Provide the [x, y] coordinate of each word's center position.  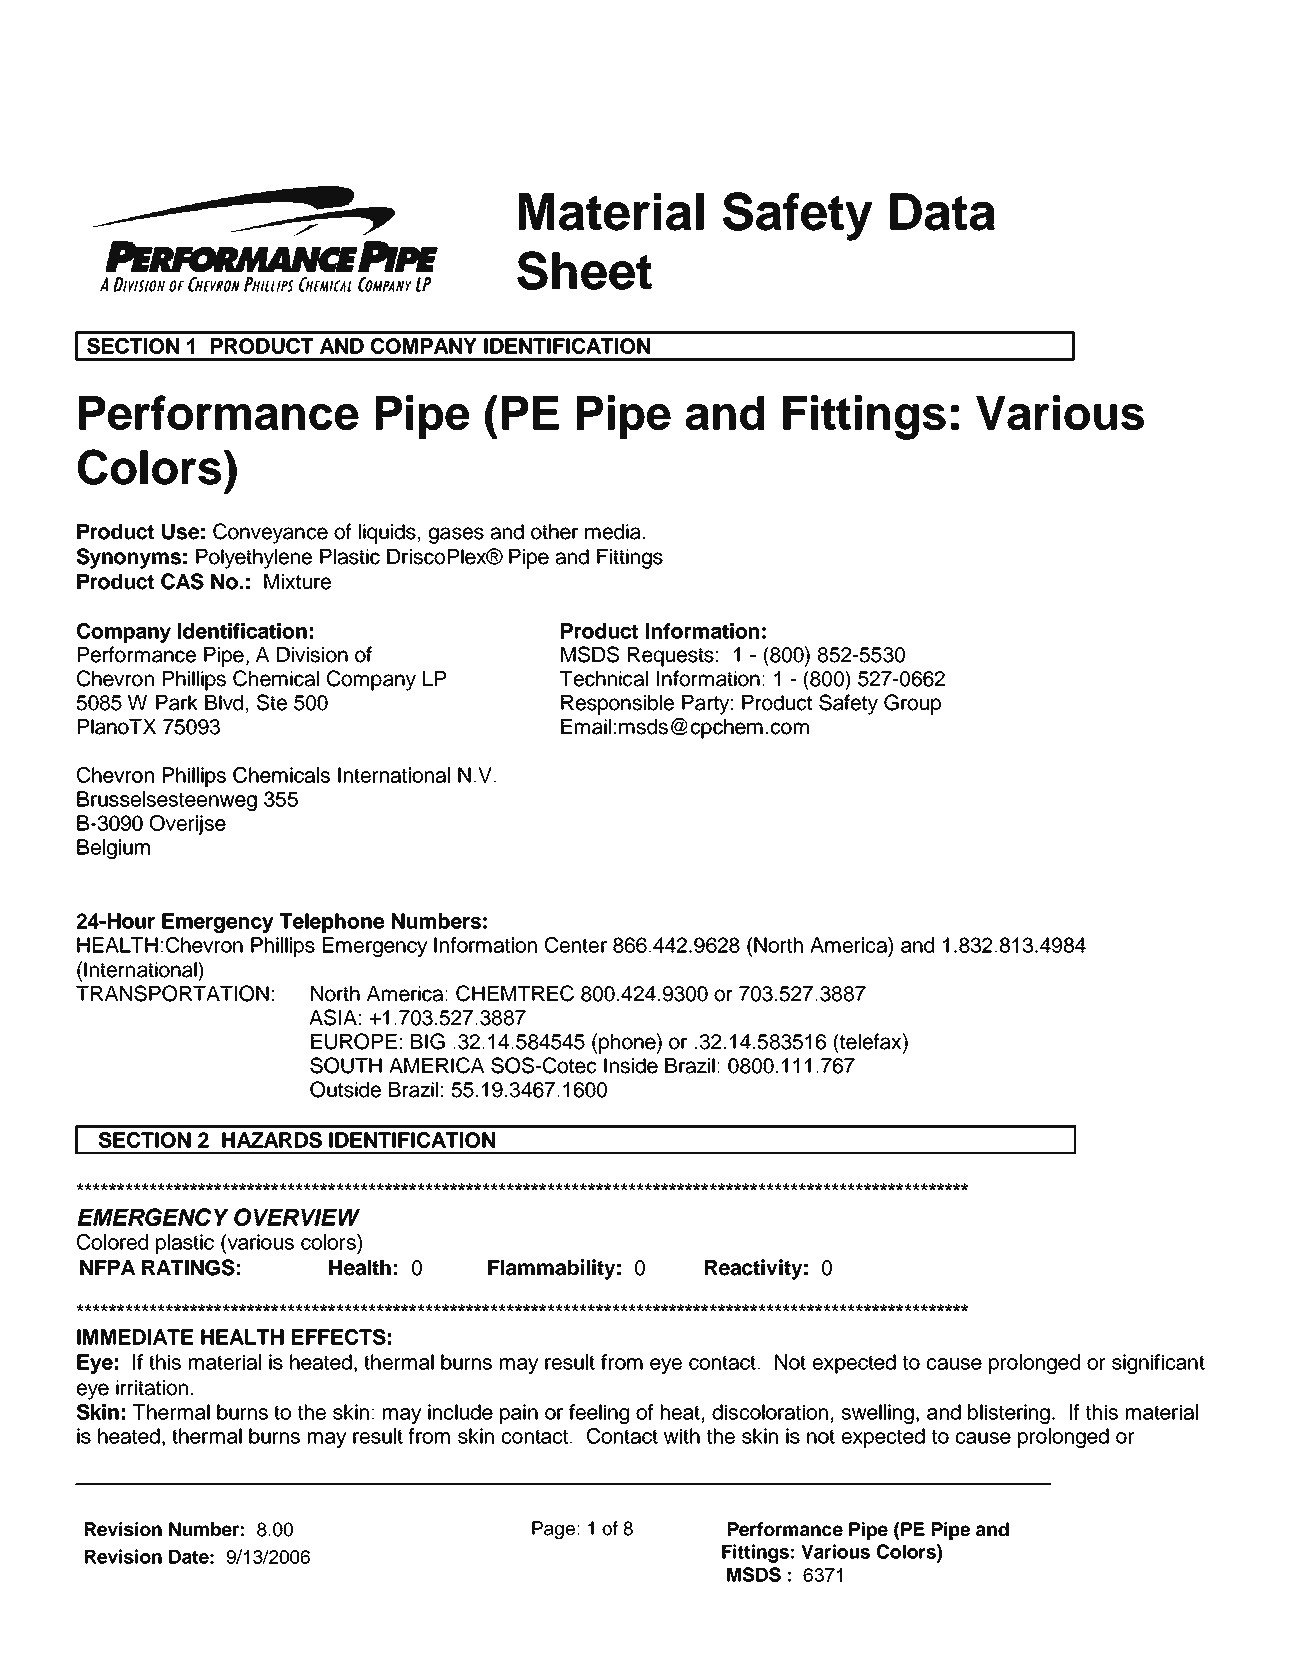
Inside [631, 1066]
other [554, 532]
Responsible [617, 705]
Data [942, 212]
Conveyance [270, 533]
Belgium [113, 849]
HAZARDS [272, 1140]
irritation [152, 1388]
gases [456, 535]
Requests [671, 657]
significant [1158, 1364]
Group [912, 704]
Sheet [584, 270]
